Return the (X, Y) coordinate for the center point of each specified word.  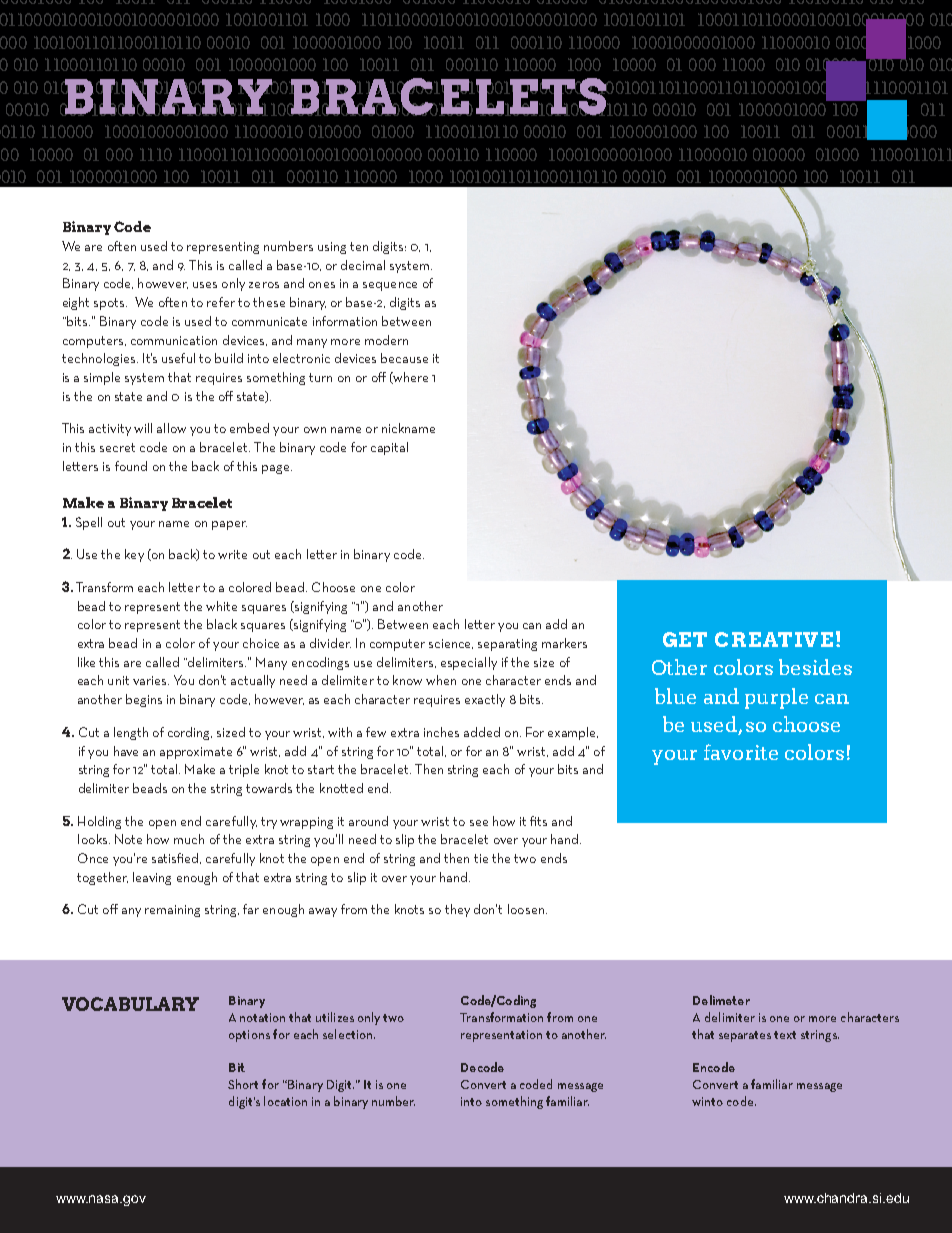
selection (347, 1034)
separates (745, 1036)
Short (243, 1084)
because (404, 358)
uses (205, 285)
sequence (390, 286)
